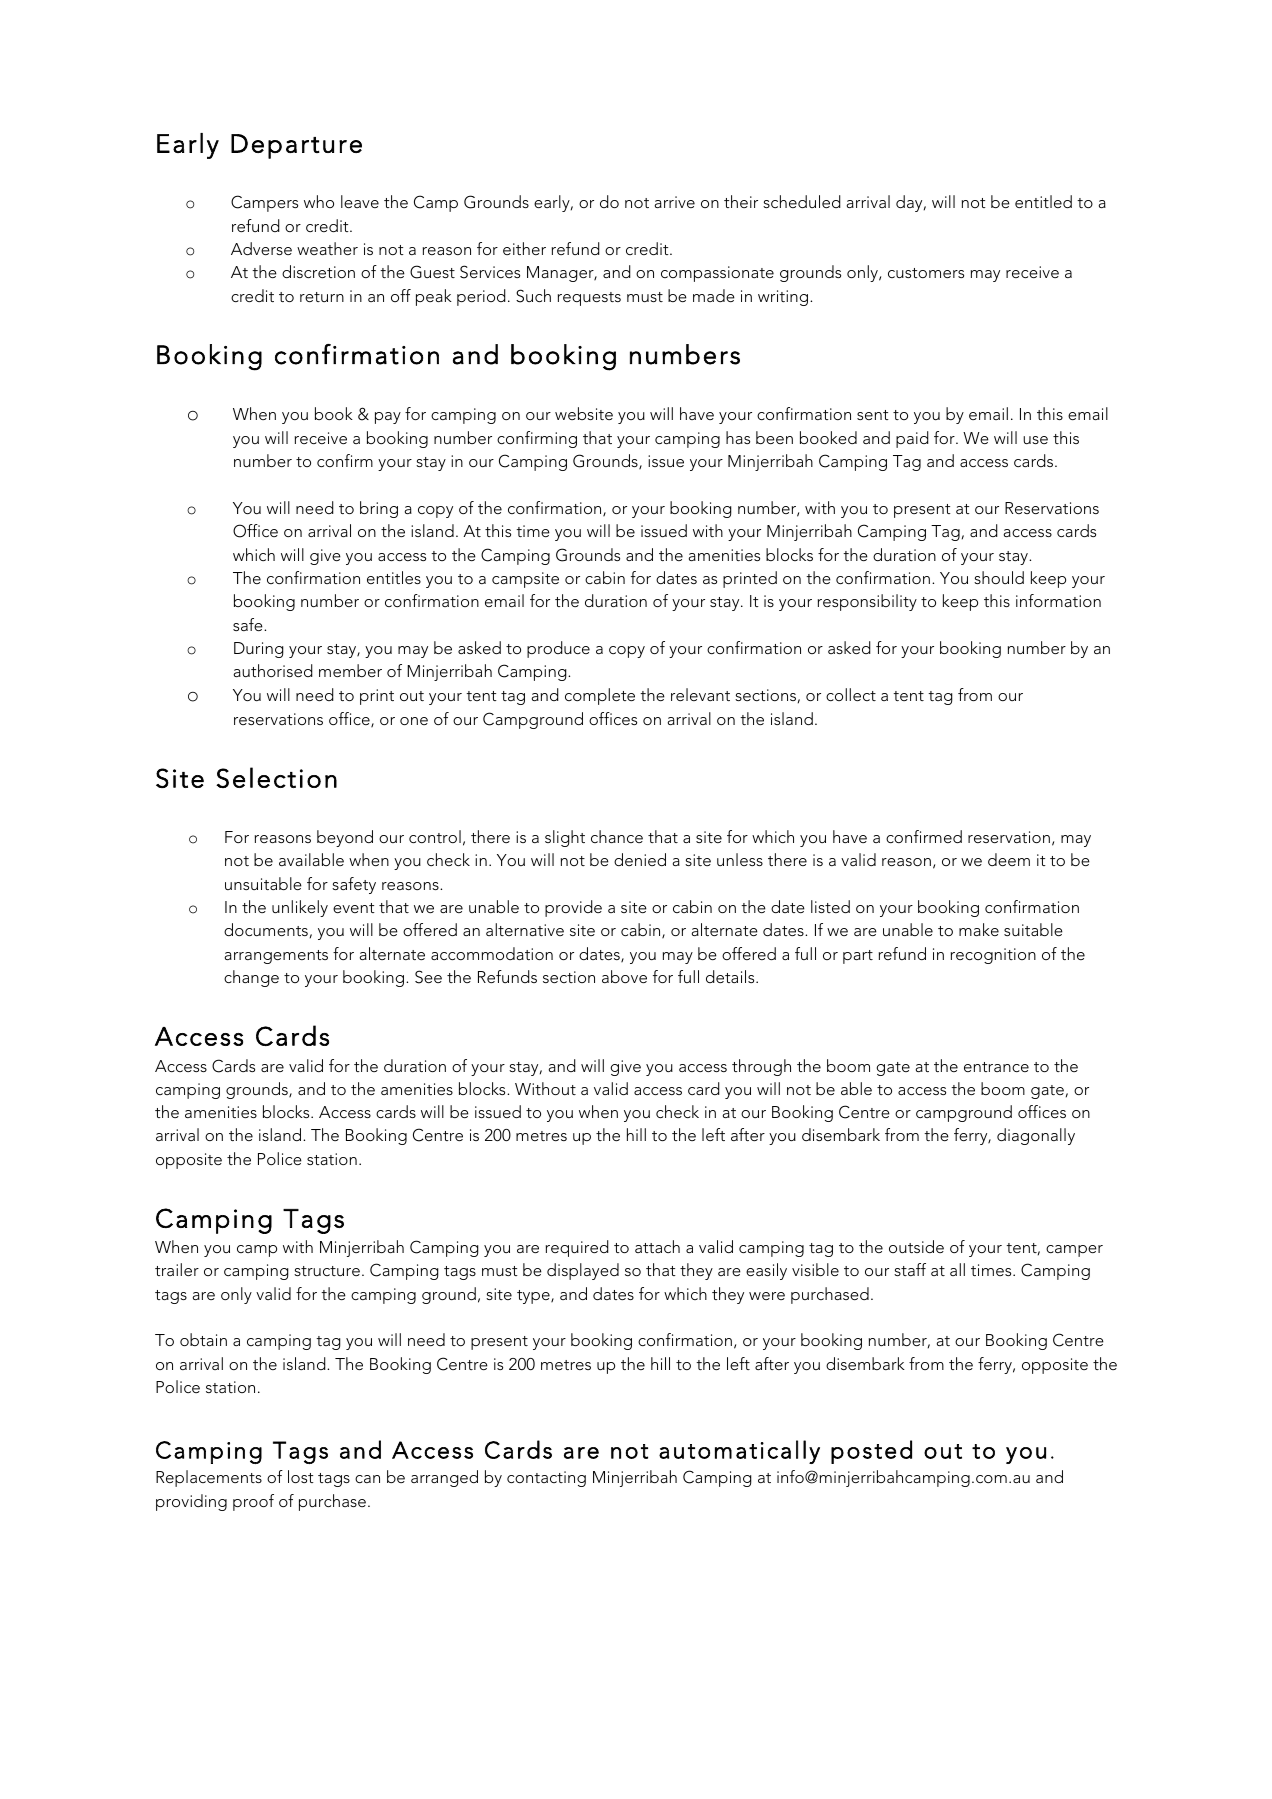 This image has height=1799, width=1272. What do you see at coordinates (301, 1476) in the image?
I see `lost` at bounding box center [301, 1476].
